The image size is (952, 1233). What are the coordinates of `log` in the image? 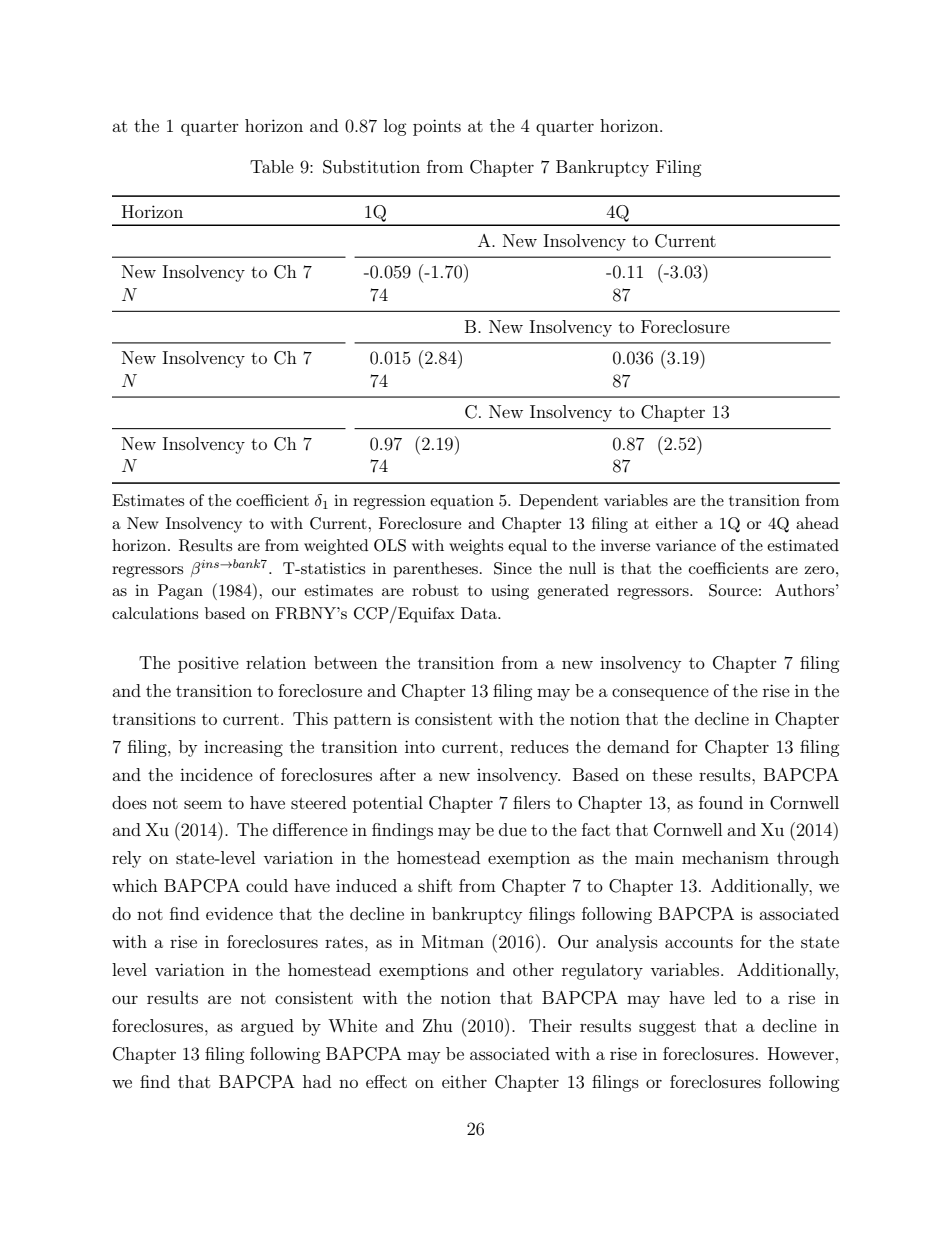 It's located at (395, 127).
